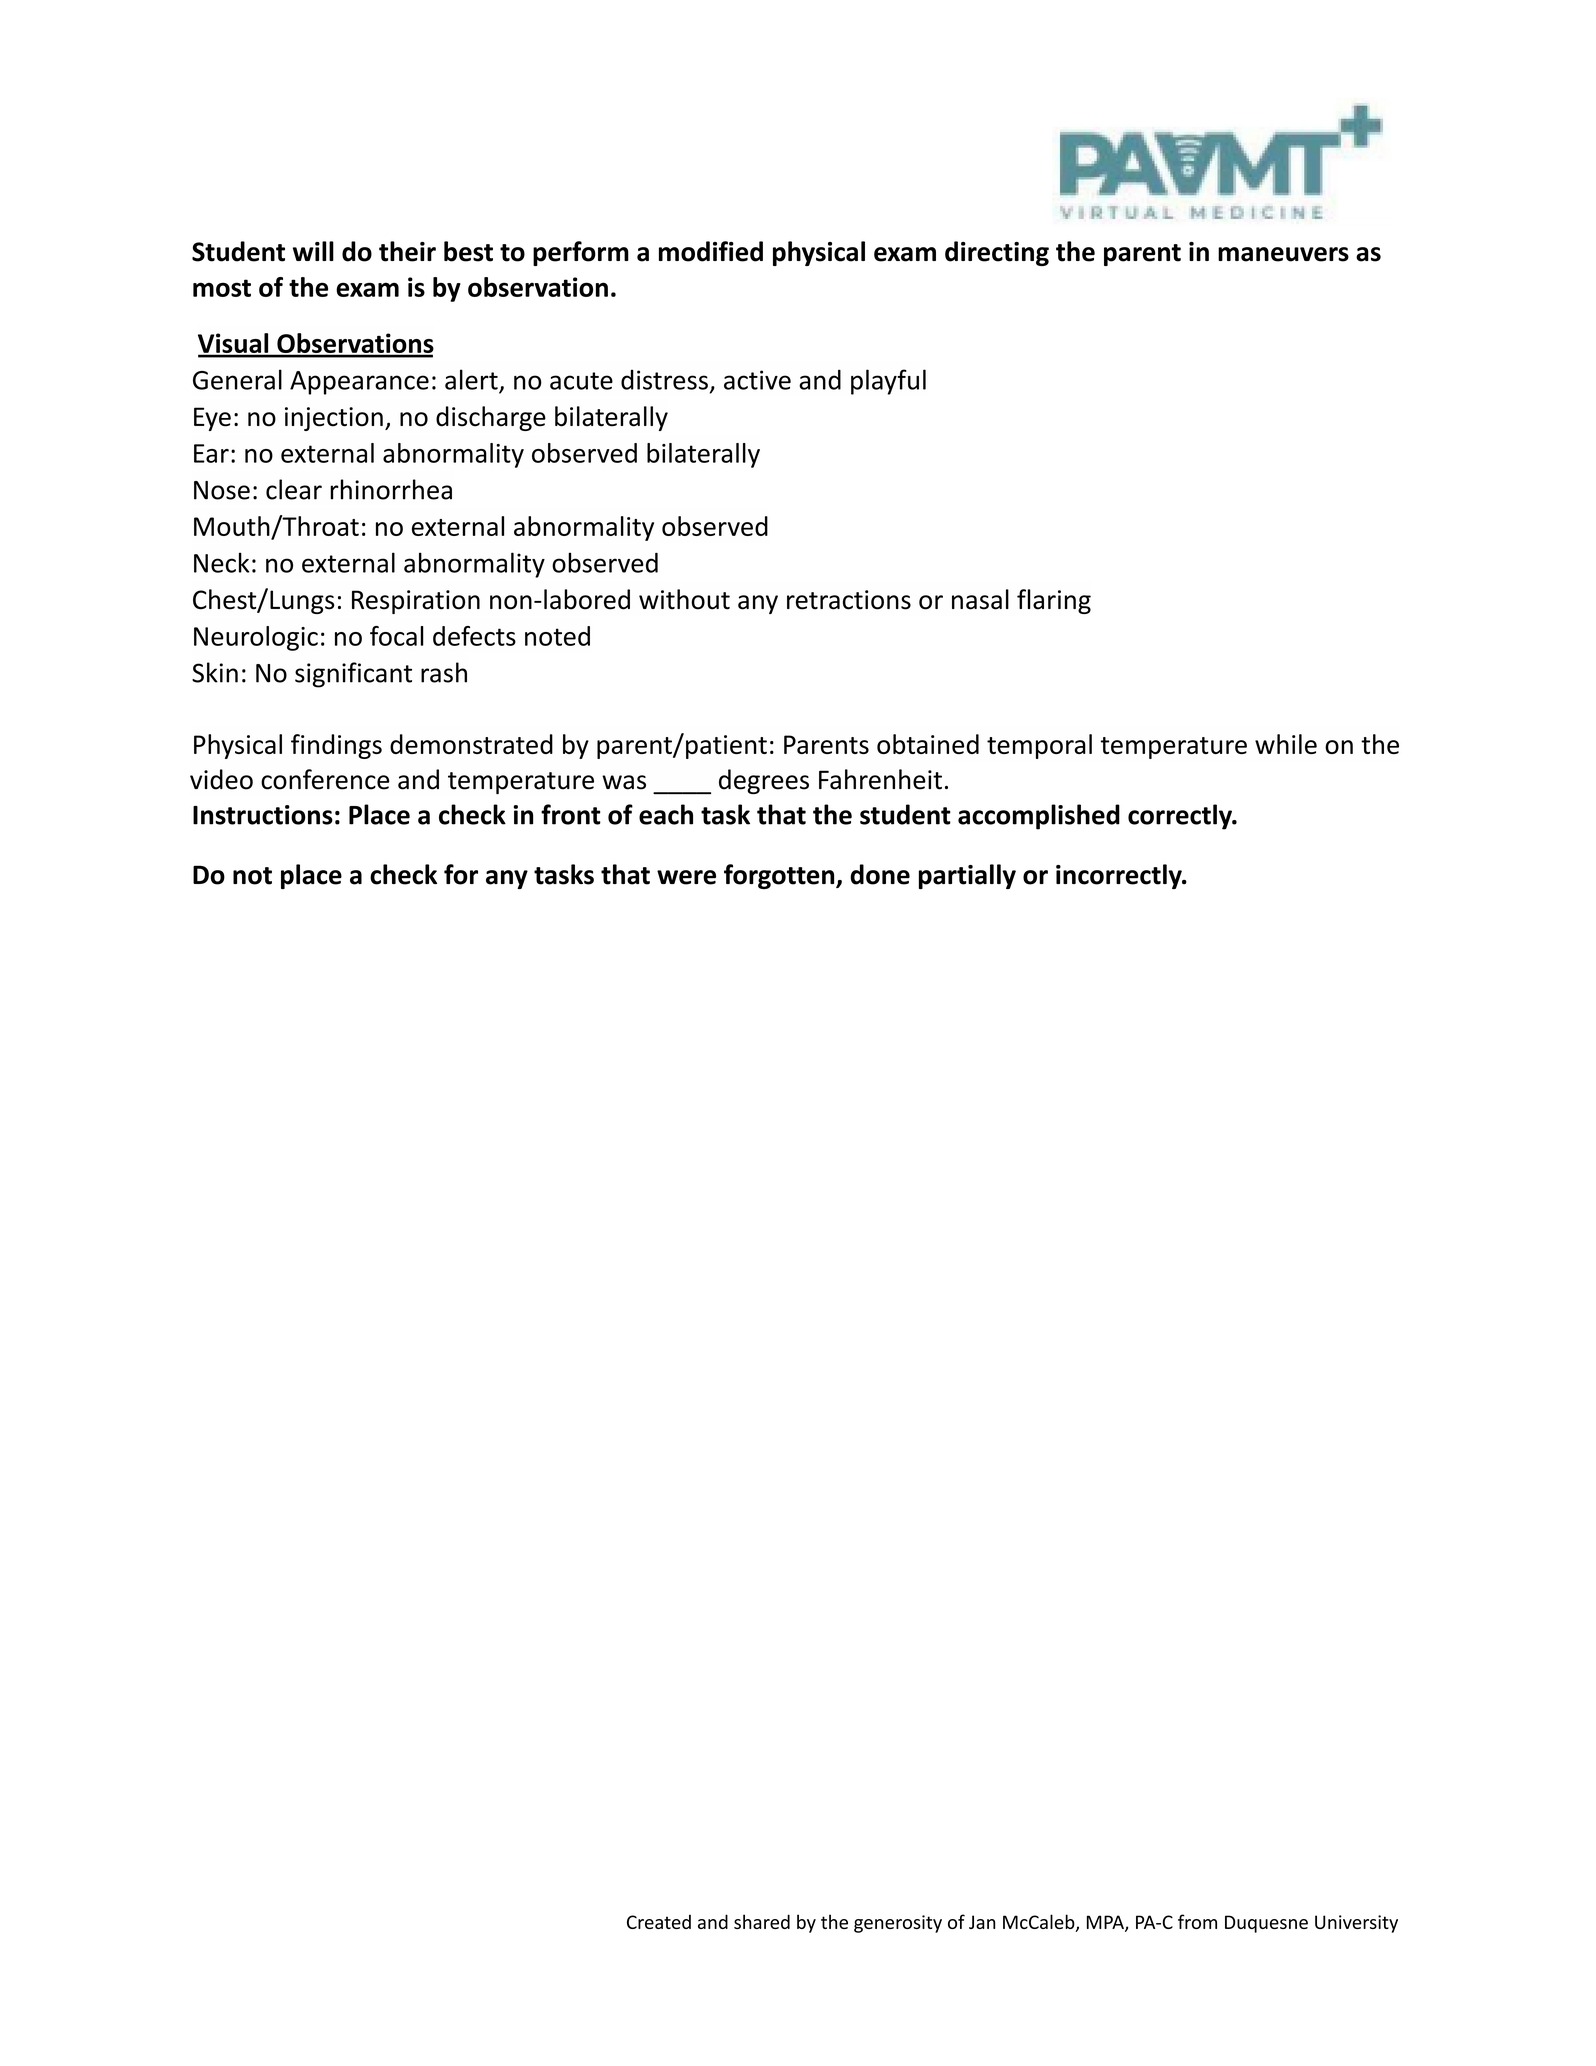 This image has height=2066, width=1596. What do you see at coordinates (659, 1921) in the image?
I see `Created` at bounding box center [659, 1921].
